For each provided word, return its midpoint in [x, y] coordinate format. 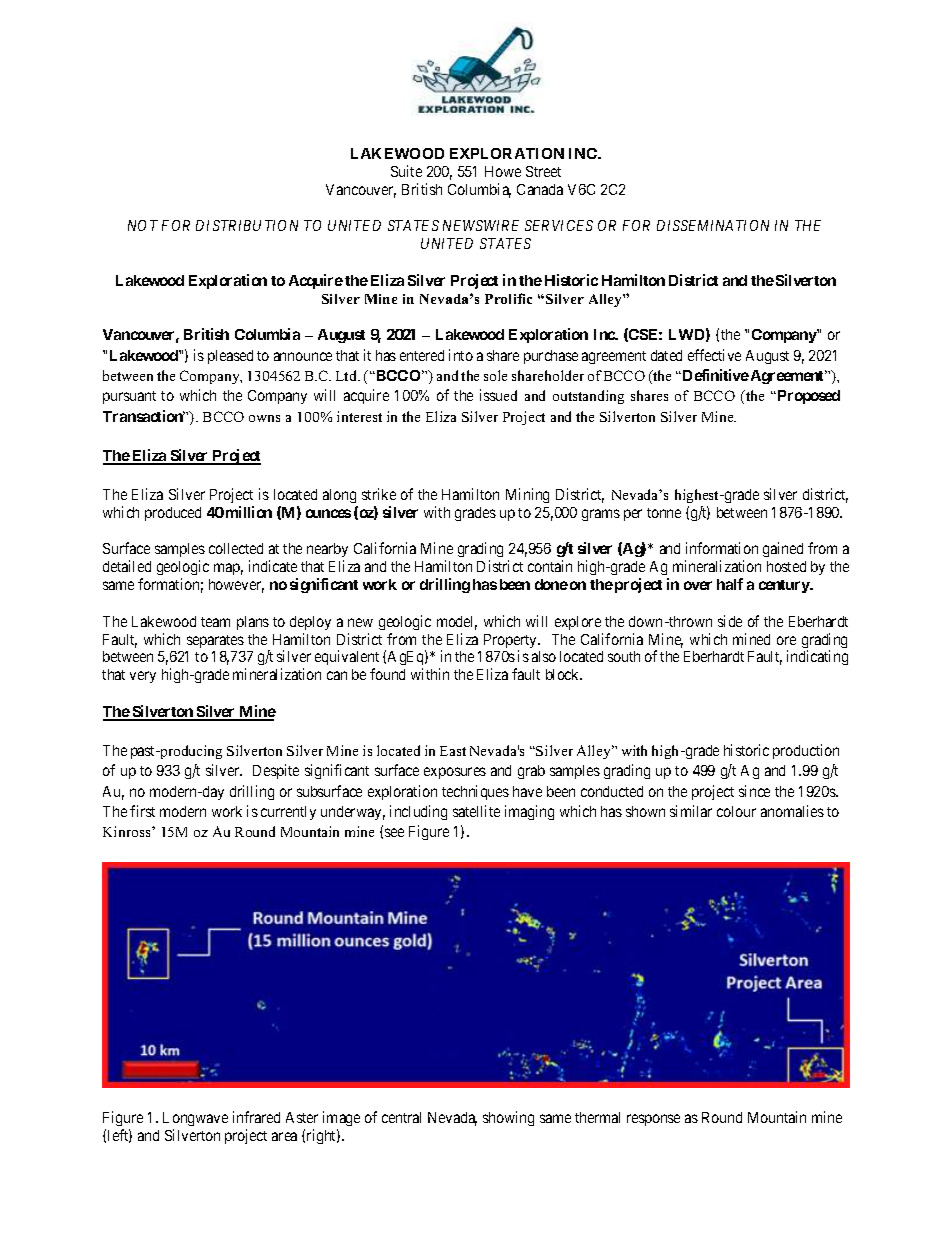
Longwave [195, 1119]
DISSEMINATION [713, 225]
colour [736, 811]
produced [173, 514]
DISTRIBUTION [247, 225]
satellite [476, 811]
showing [508, 1118]
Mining [527, 495]
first [142, 811]
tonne [664, 513]
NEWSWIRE [481, 225]
